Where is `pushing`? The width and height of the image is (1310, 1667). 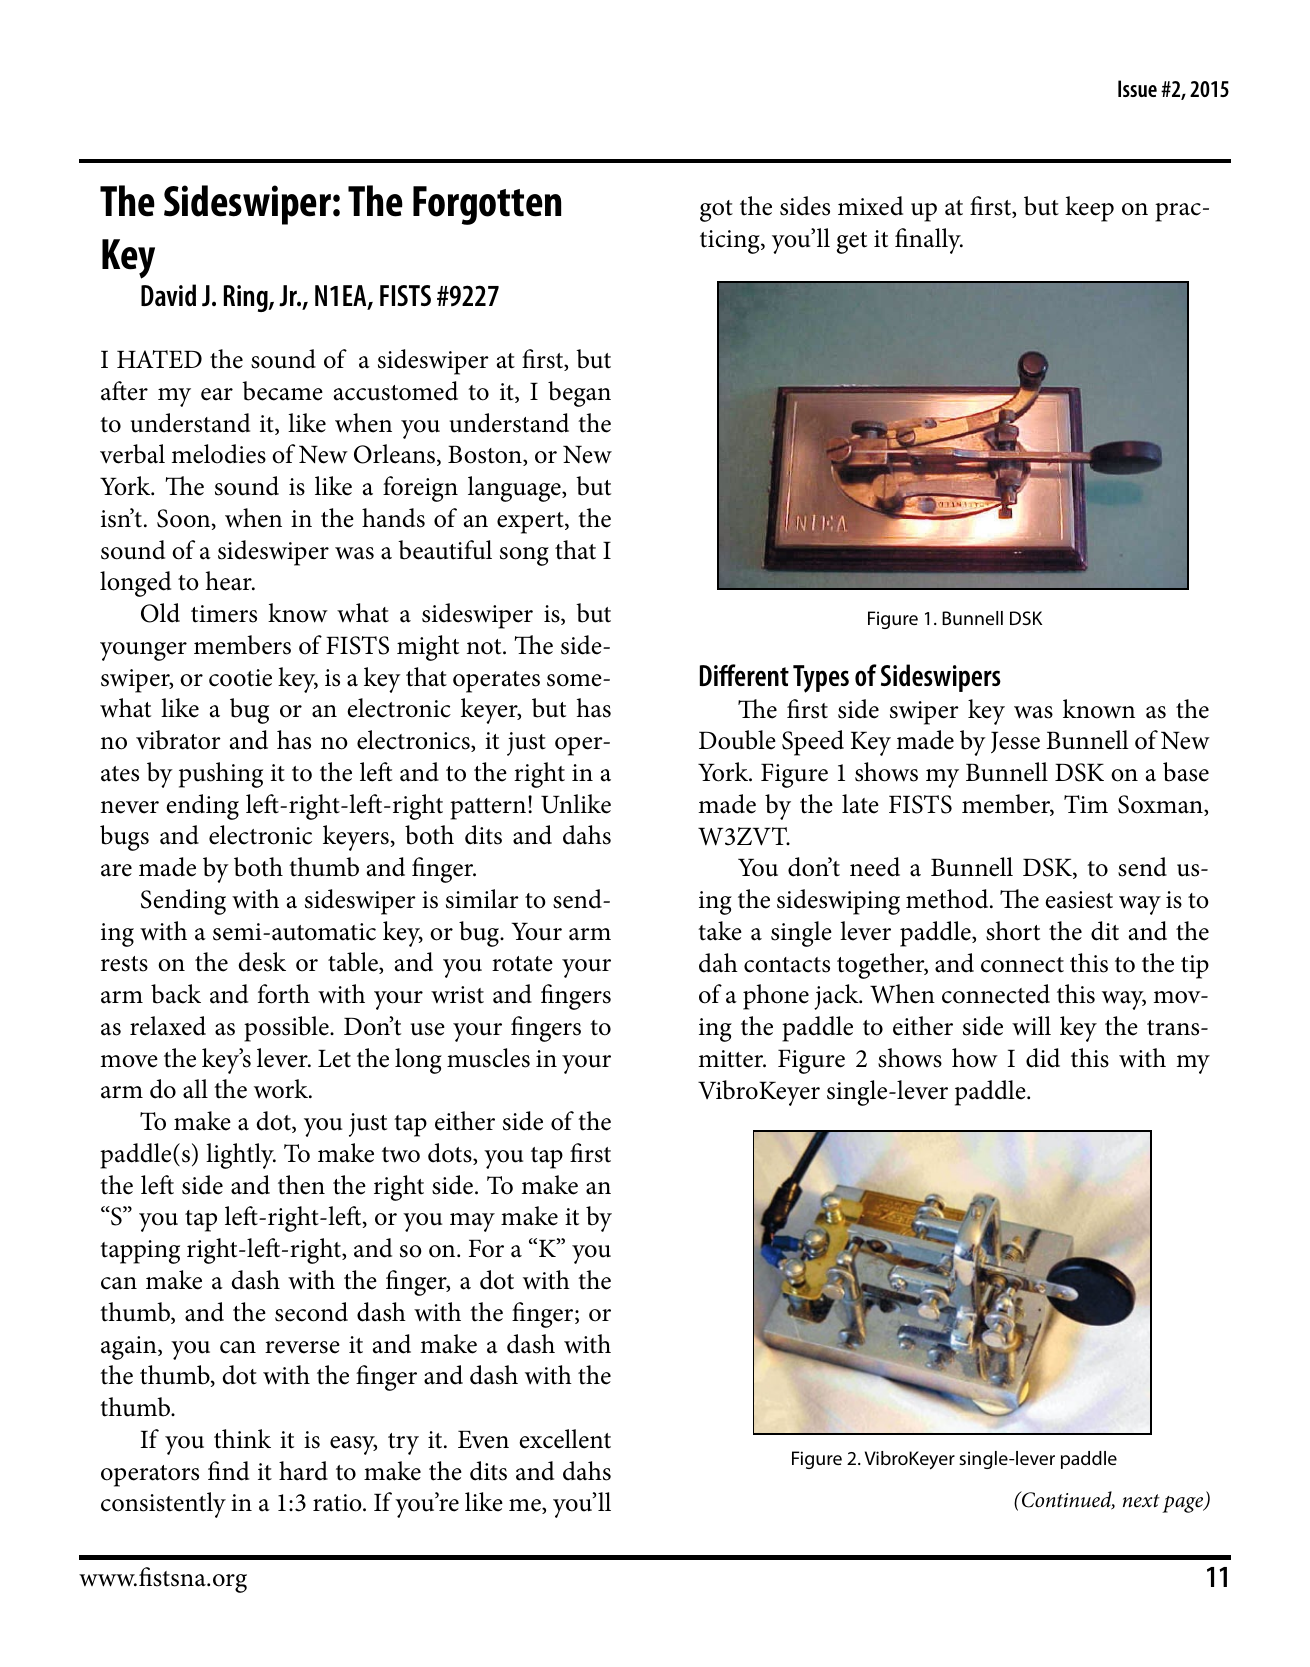
pushing is located at coordinates (221, 775).
